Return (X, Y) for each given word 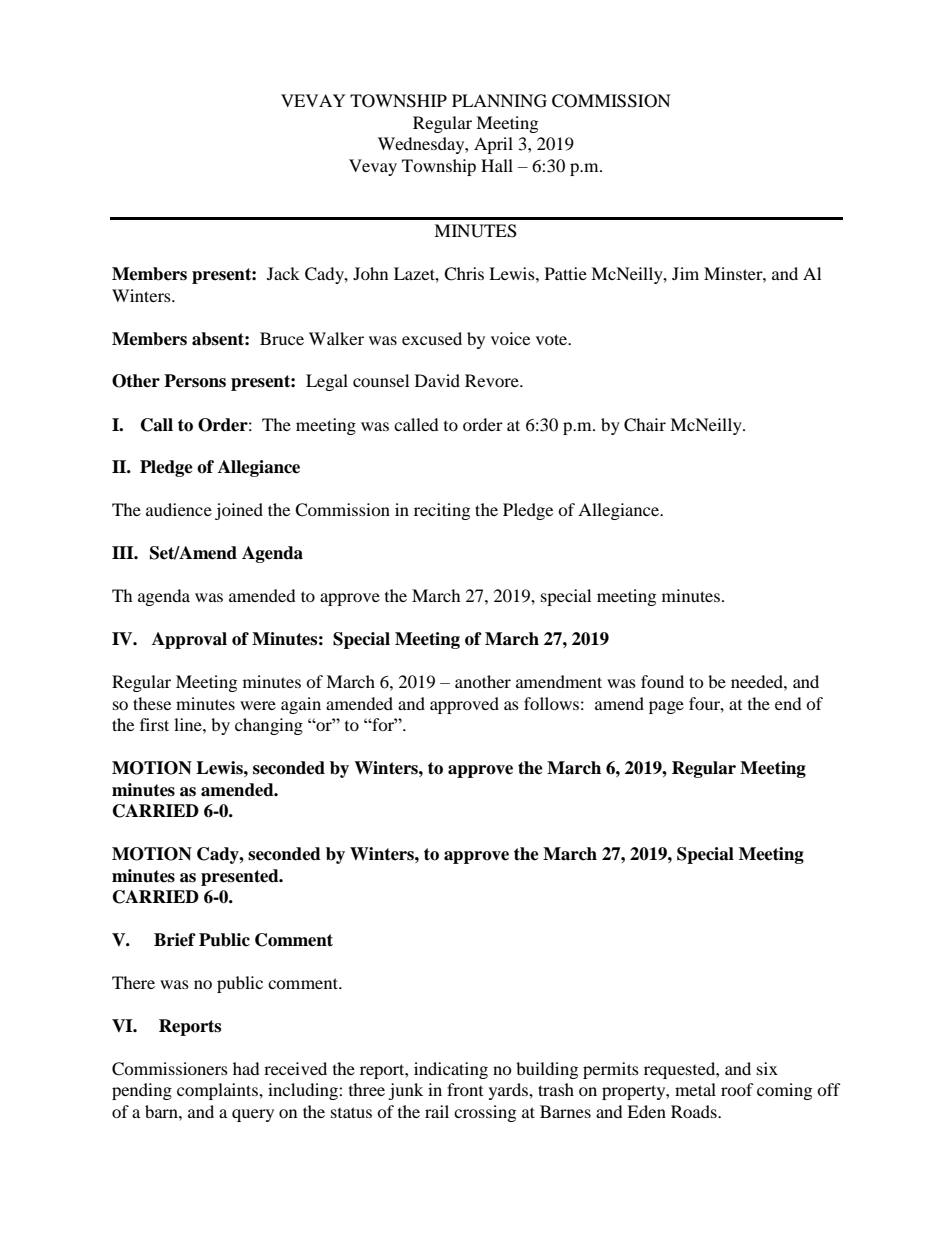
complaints (218, 1091)
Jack (283, 273)
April (493, 145)
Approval (189, 640)
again (301, 705)
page (666, 707)
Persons (195, 381)
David (437, 380)
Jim (685, 273)
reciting (442, 511)
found (662, 681)
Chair (645, 425)
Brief (175, 940)
